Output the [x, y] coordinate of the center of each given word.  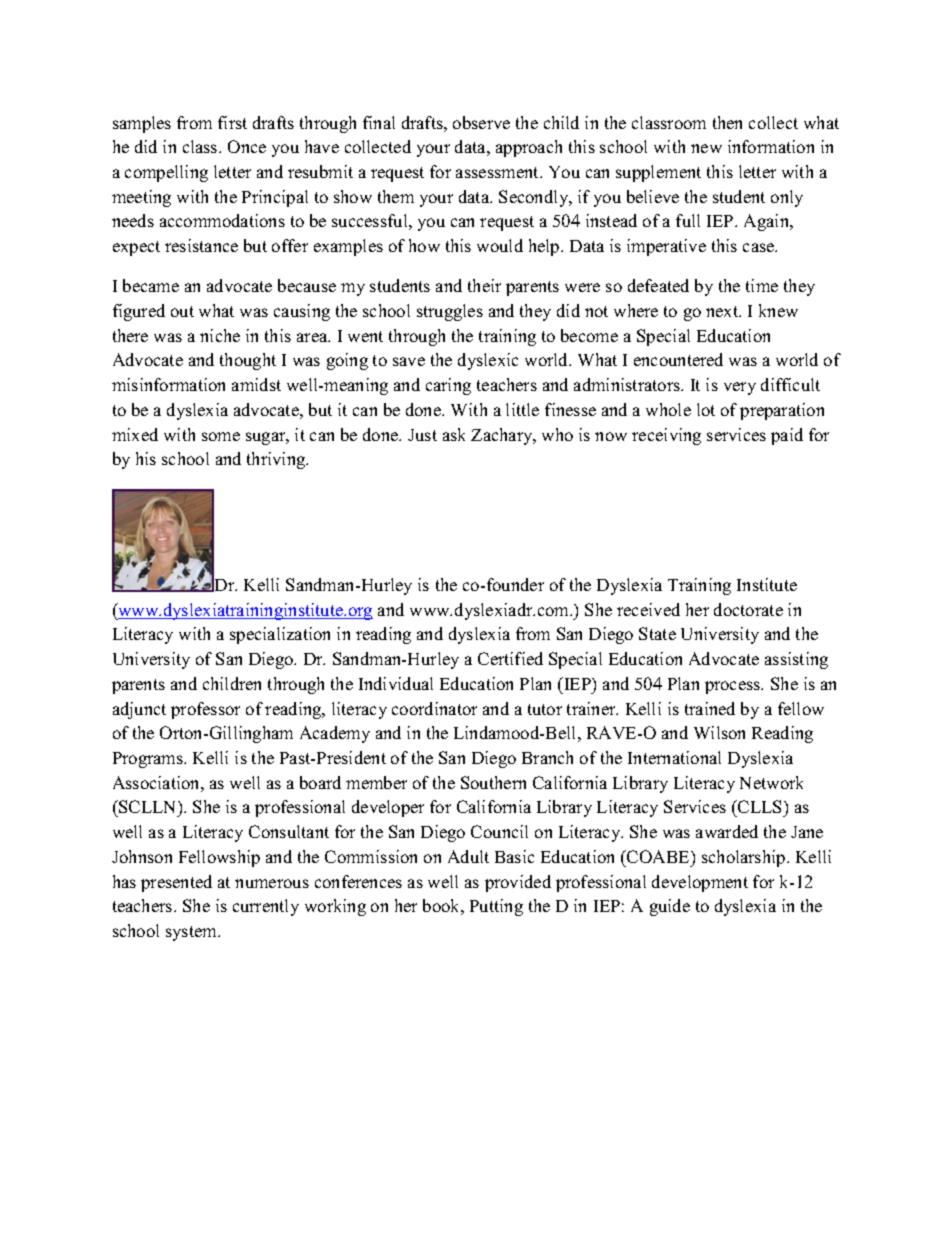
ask [454, 434]
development [700, 883]
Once [247, 146]
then [727, 122]
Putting [496, 907]
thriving [277, 460]
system [192, 933]
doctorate [748, 609]
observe [481, 122]
